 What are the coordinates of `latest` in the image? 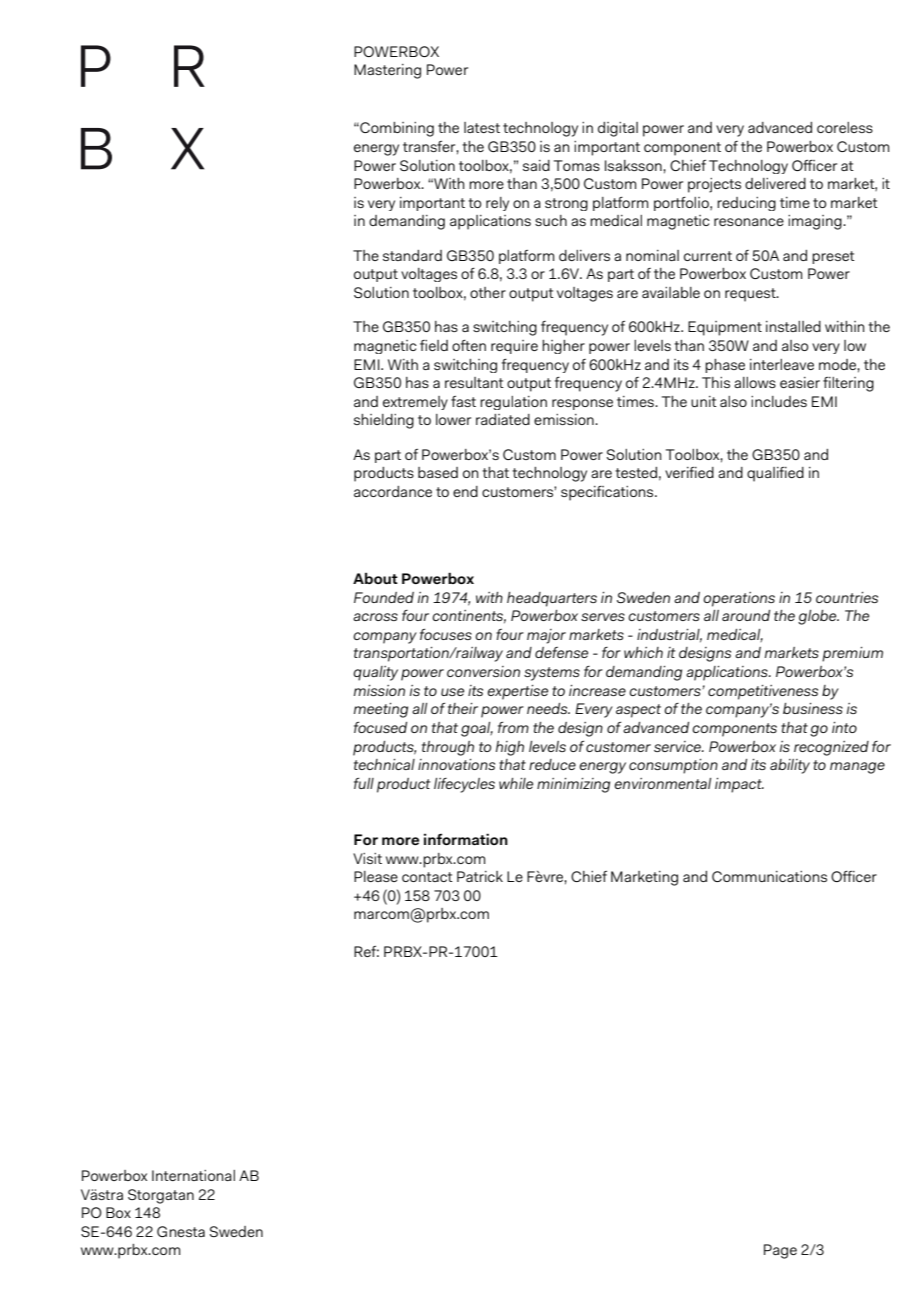 It's located at (482, 127).
